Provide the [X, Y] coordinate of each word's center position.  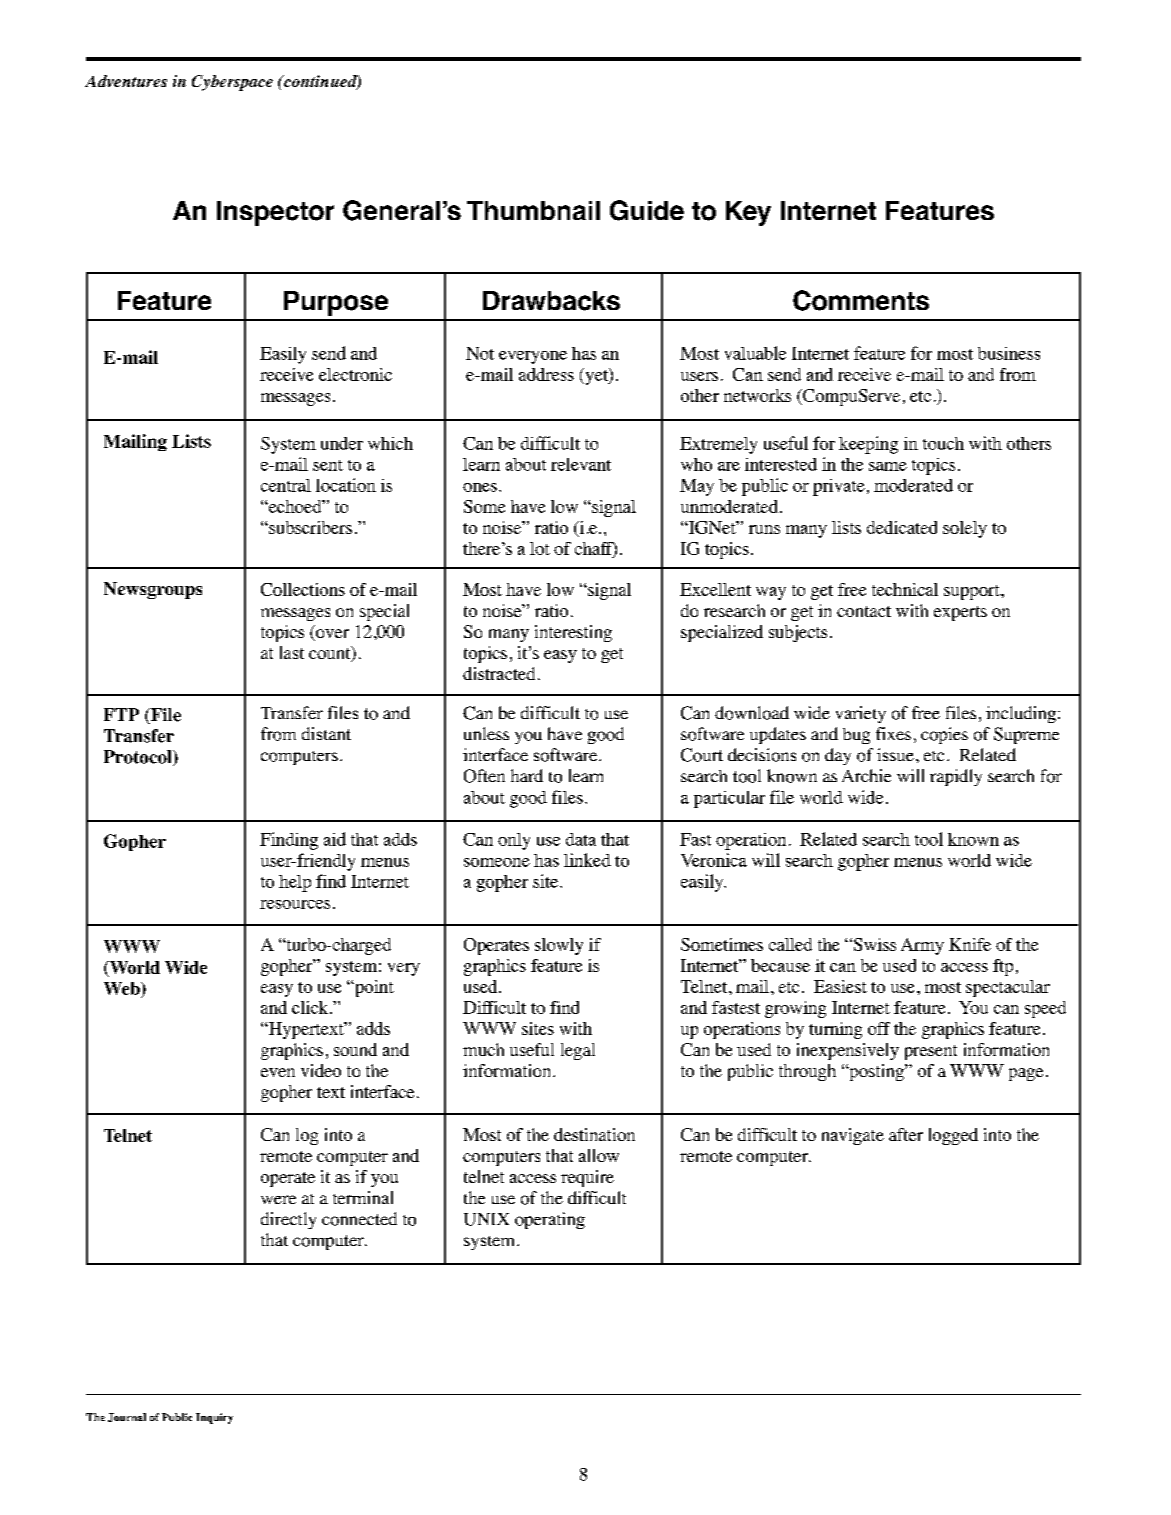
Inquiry [214, 1418]
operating [550, 1220]
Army [922, 946]
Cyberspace [232, 83]
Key [748, 213]
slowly [559, 946]
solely [965, 529]
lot [540, 548]
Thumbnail [533, 210]
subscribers [309, 527]
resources [295, 904]
